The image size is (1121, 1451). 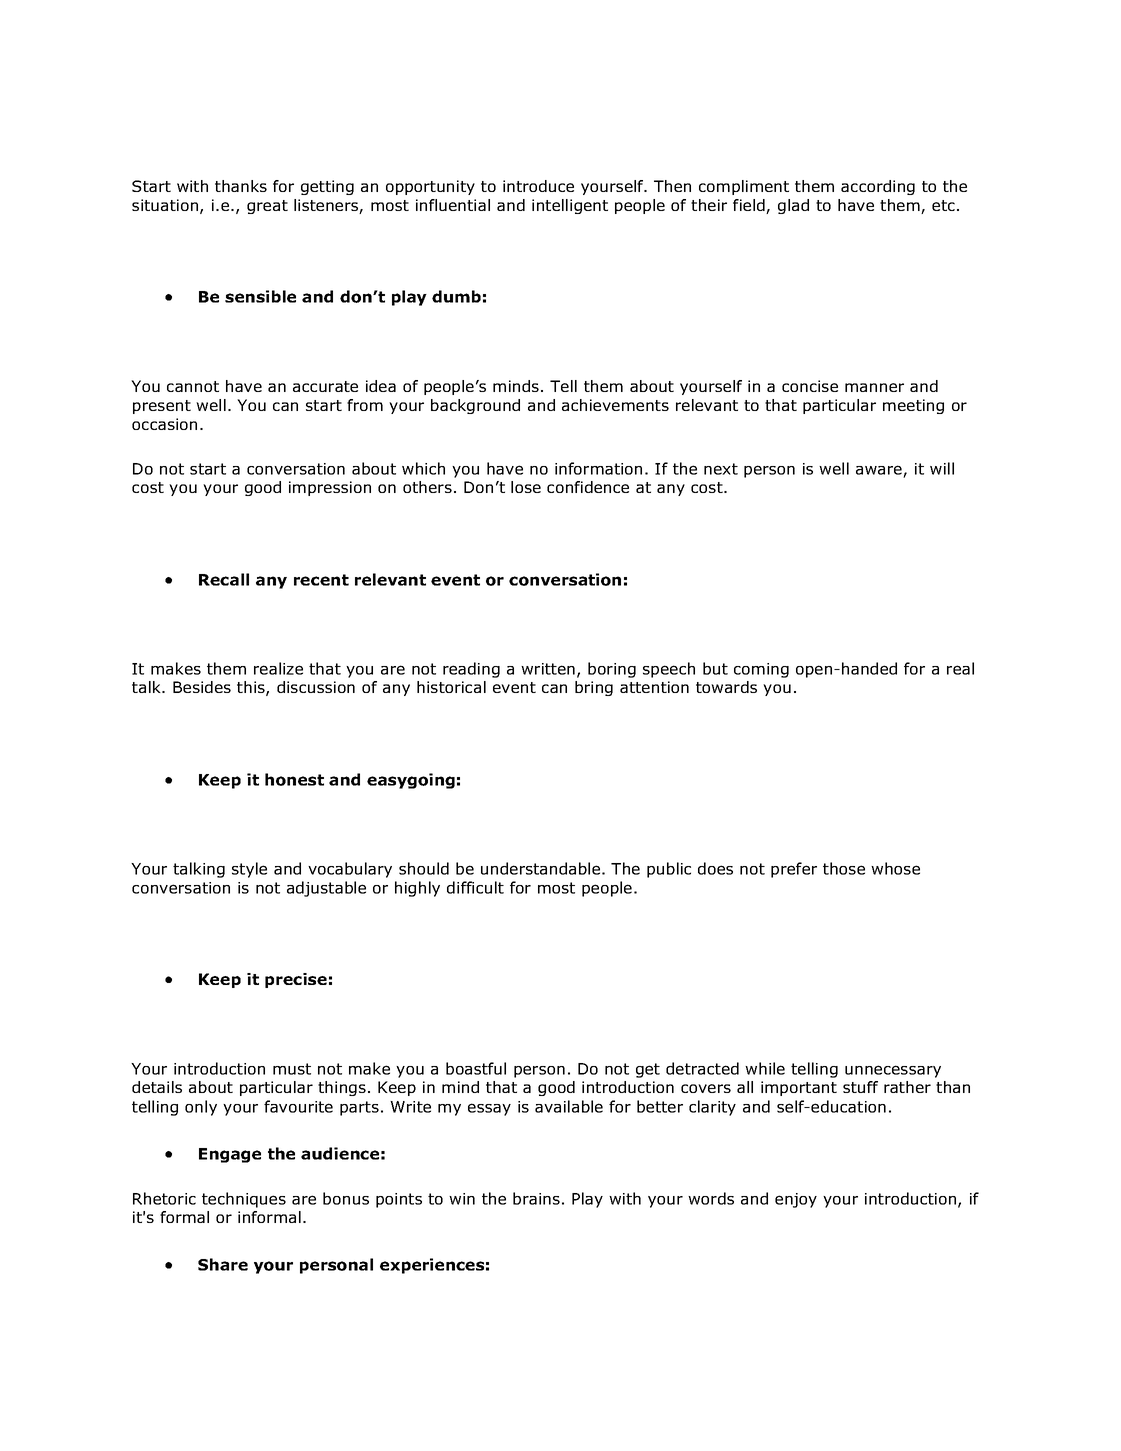 What do you see at coordinates (536, 1198) in the screenshot?
I see `brains` at bounding box center [536, 1198].
